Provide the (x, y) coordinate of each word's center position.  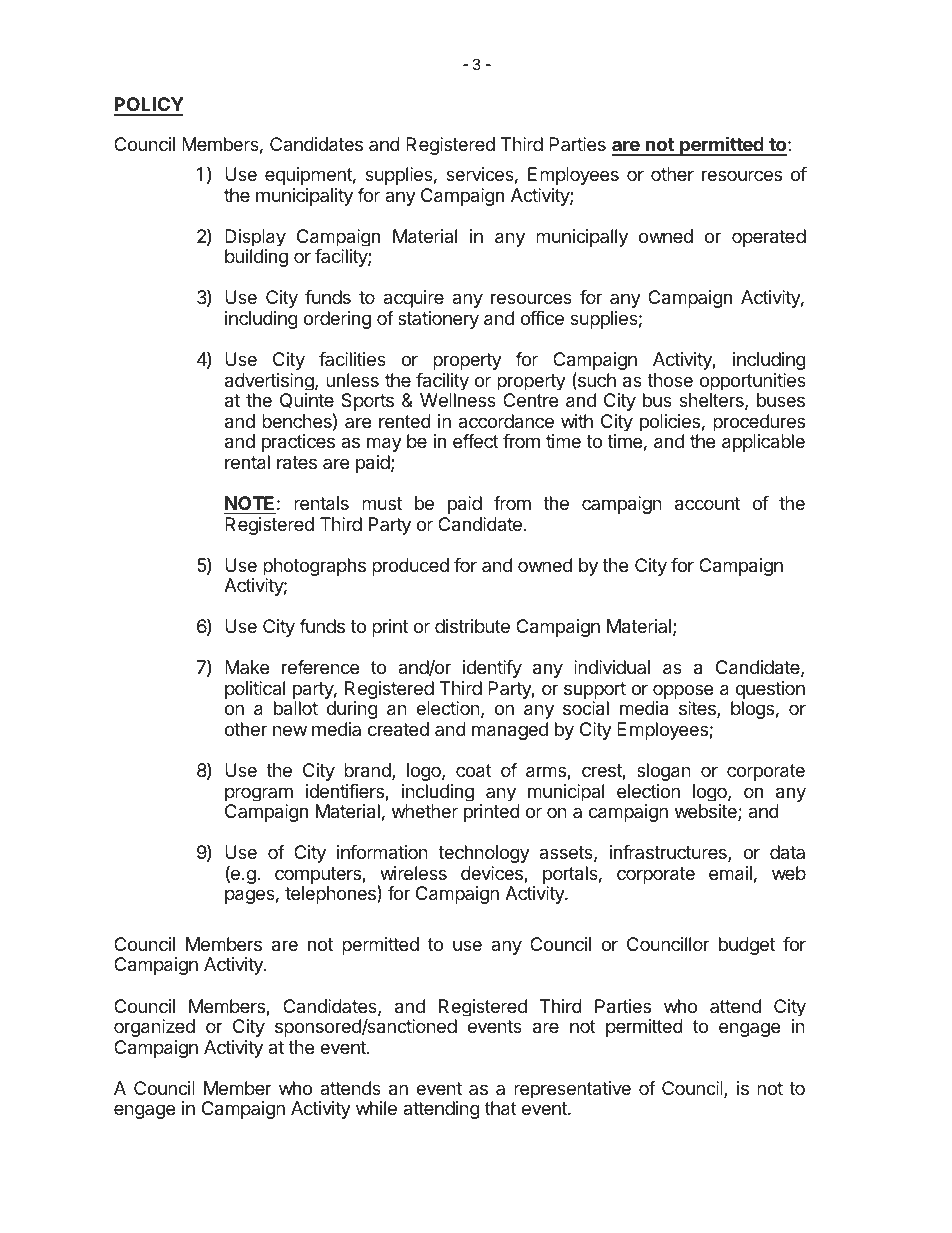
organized (154, 1028)
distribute (472, 626)
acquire (413, 299)
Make (247, 667)
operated (769, 238)
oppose (682, 693)
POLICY (149, 106)
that (501, 1108)
